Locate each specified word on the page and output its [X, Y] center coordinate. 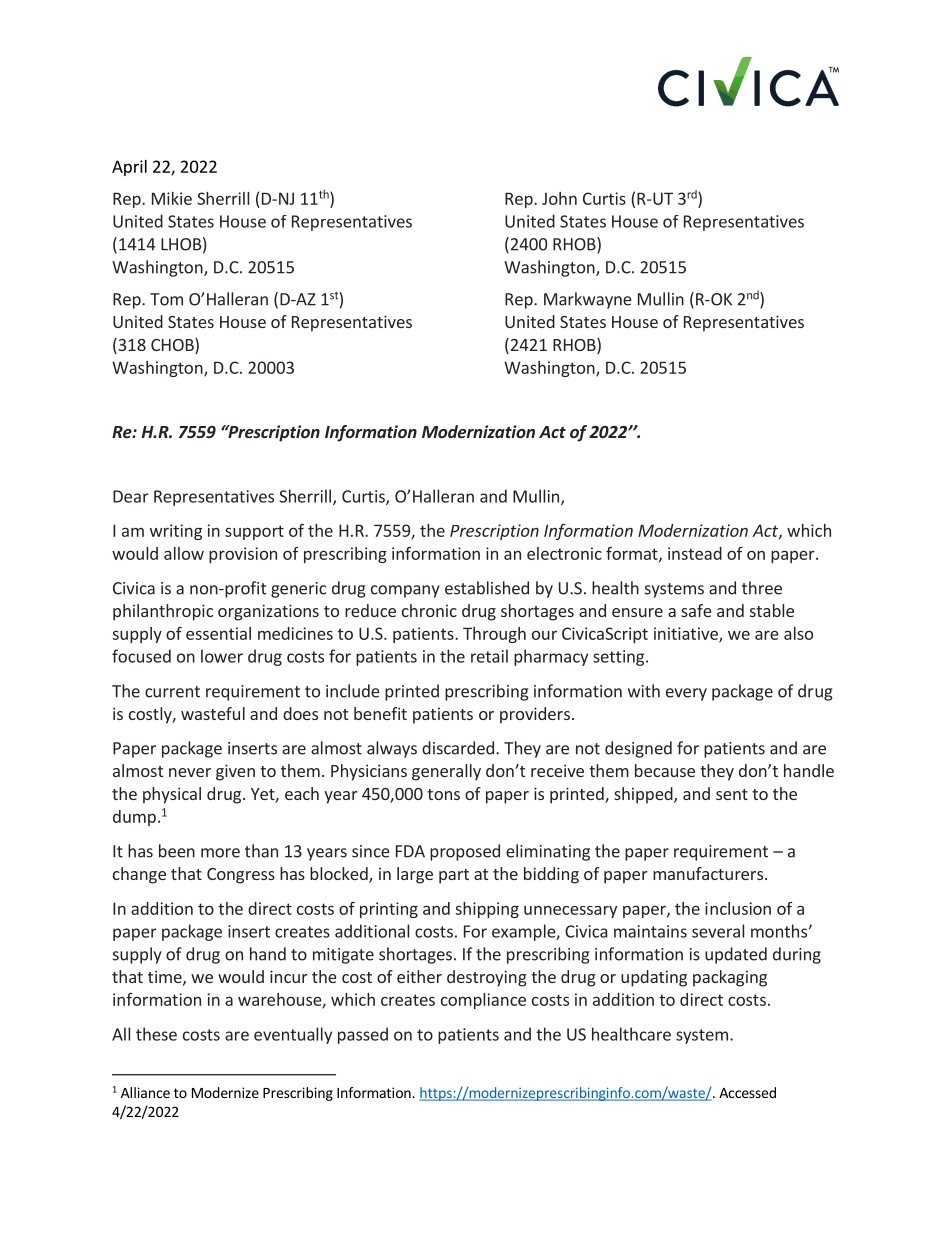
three [762, 588]
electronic [564, 553]
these [156, 1034]
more [220, 853]
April [129, 168]
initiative [687, 634]
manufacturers [708, 873]
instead [695, 553]
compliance [483, 1001]
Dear [131, 496]
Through [494, 635]
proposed [465, 852]
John [559, 198]
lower [222, 656]
